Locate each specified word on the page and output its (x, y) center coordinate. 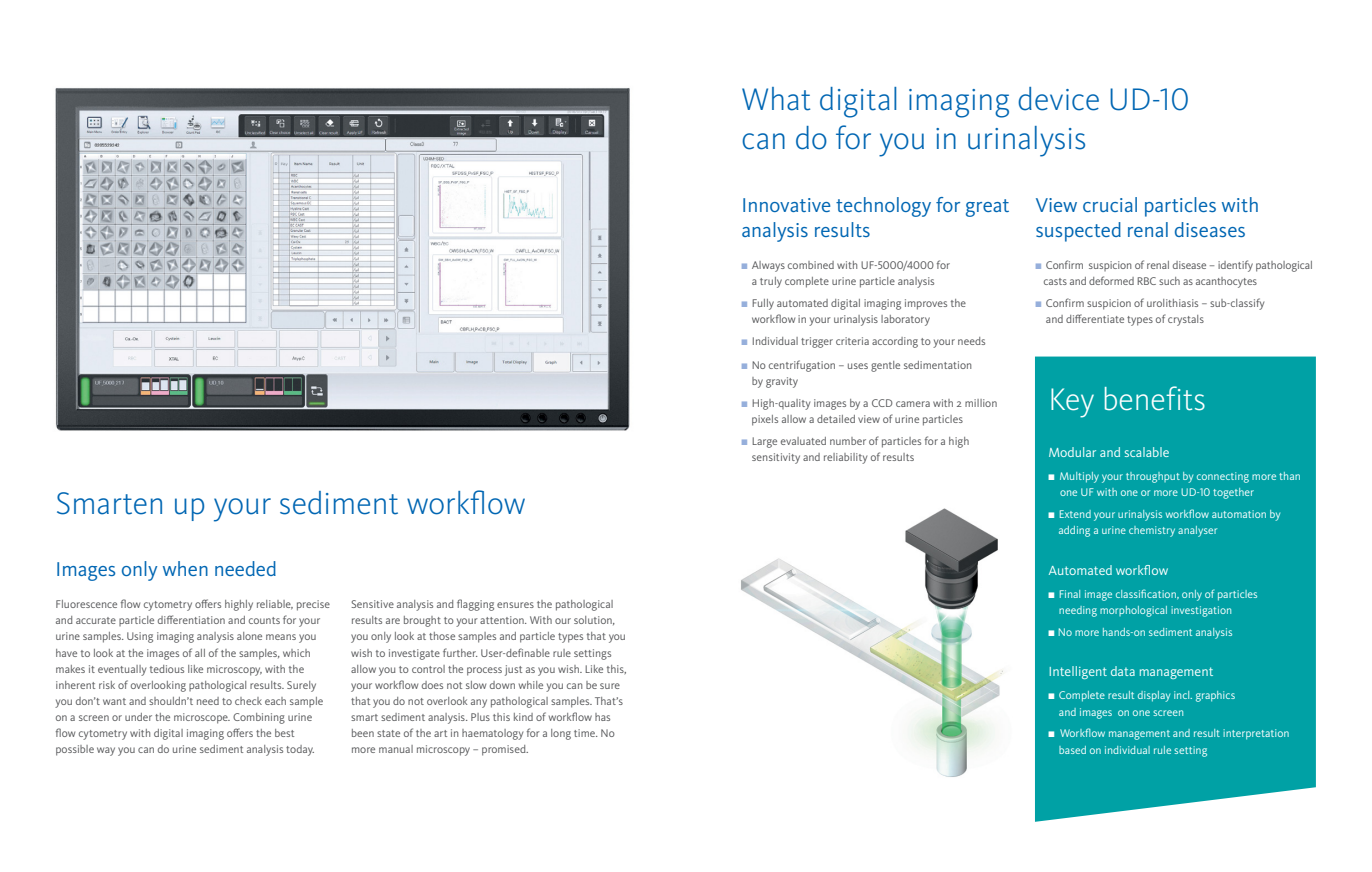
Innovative (786, 205)
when (185, 568)
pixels (765, 420)
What (776, 99)
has (602, 717)
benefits (1155, 398)
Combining (259, 718)
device (1058, 99)
